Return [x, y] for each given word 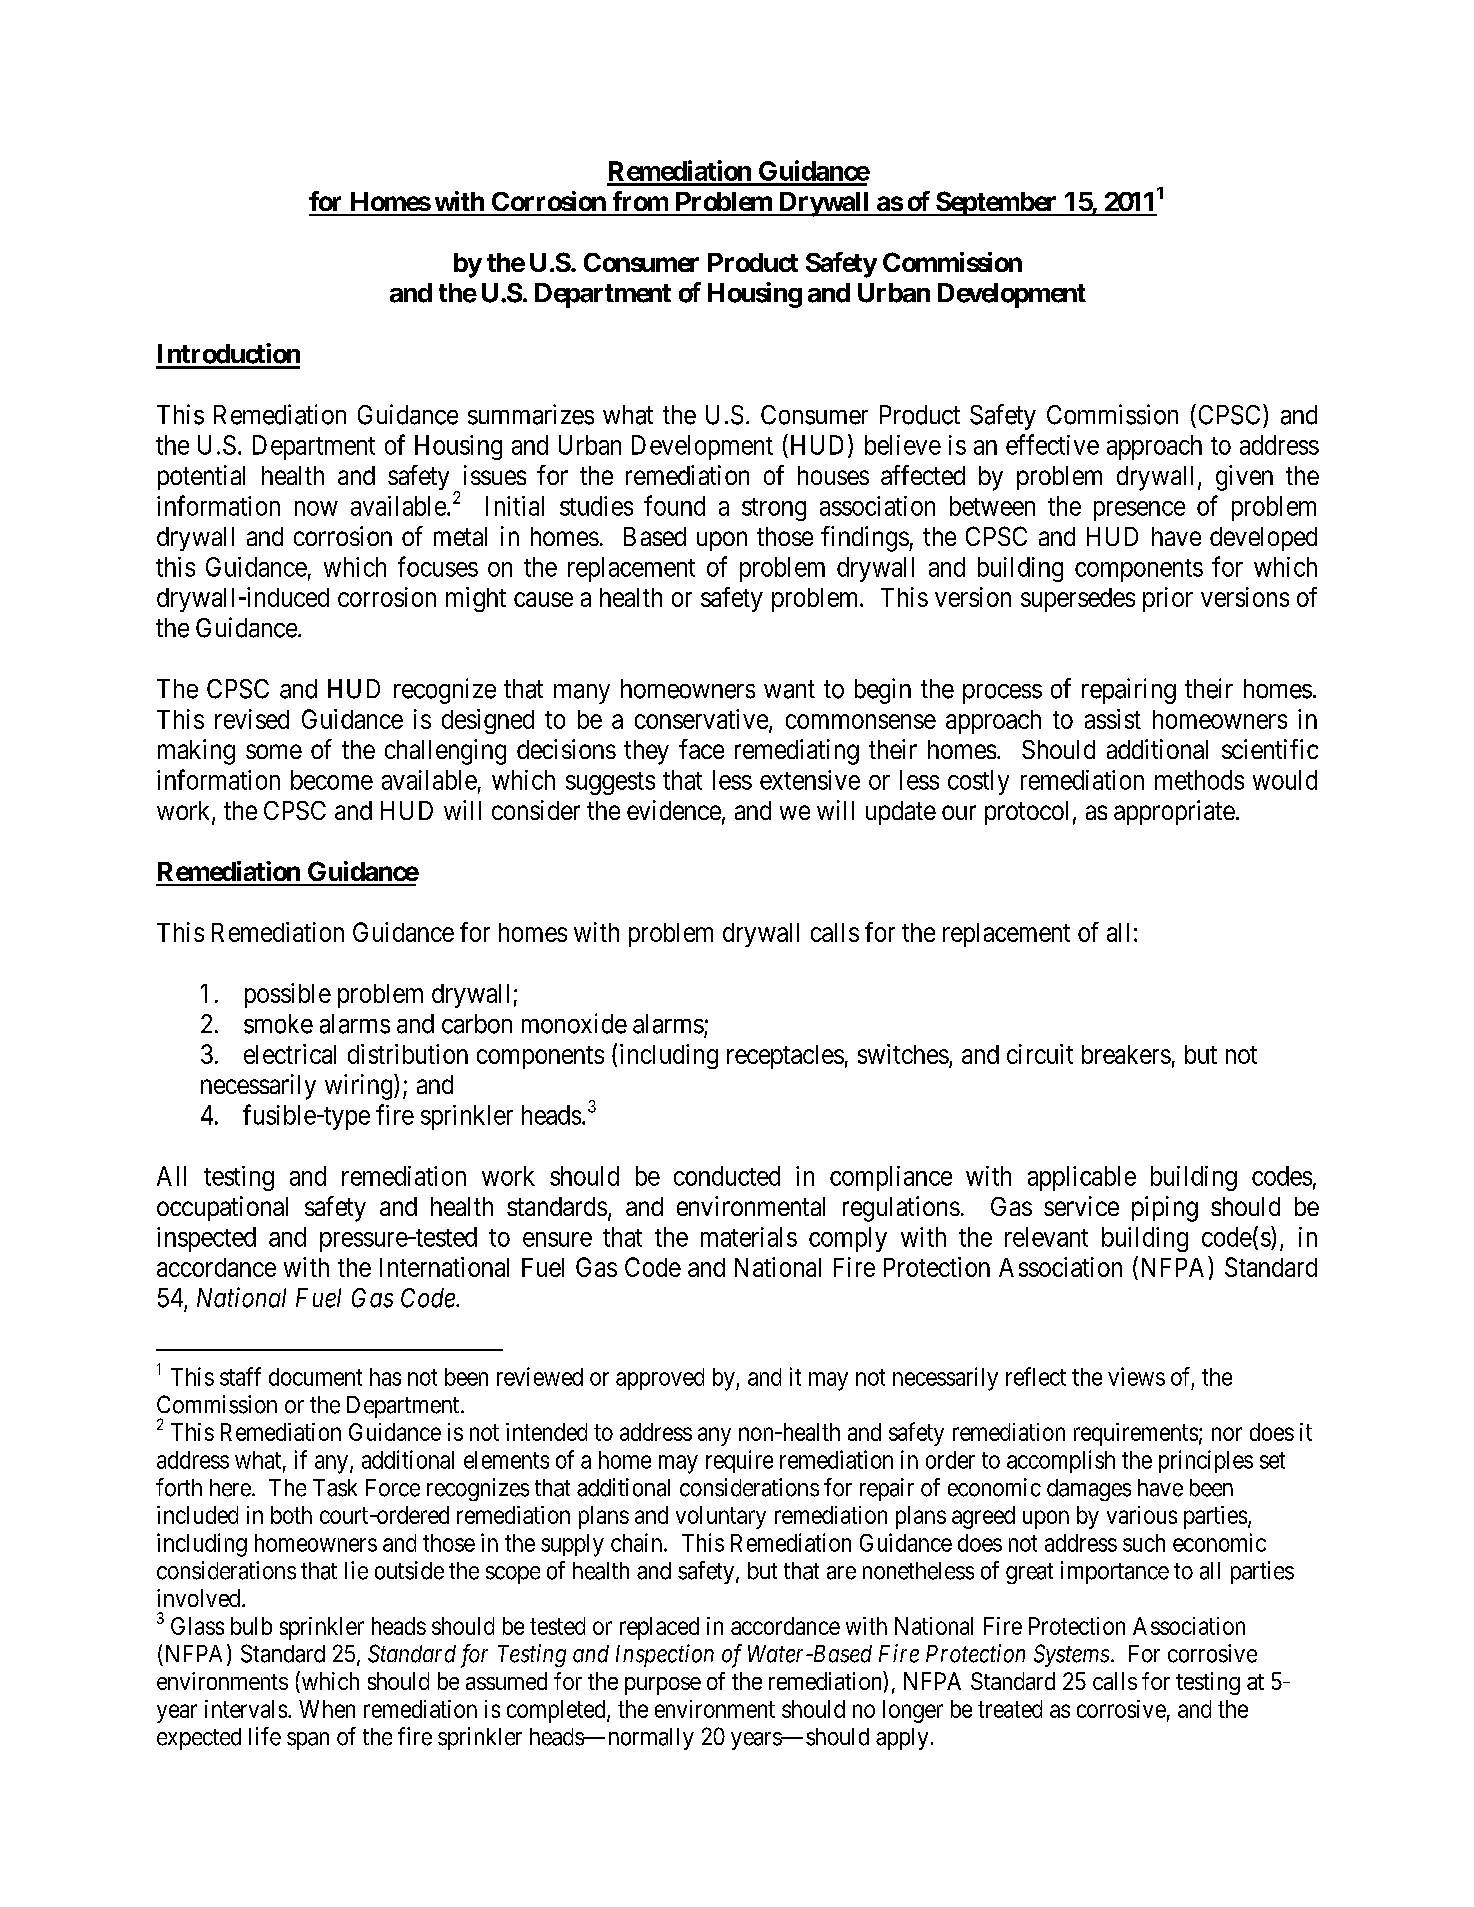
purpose [663, 1686]
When [327, 1709]
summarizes [531, 414]
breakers [1126, 1054]
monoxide [574, 1023]
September [996, 203]
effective [1052, 444]
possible [288, 995]
